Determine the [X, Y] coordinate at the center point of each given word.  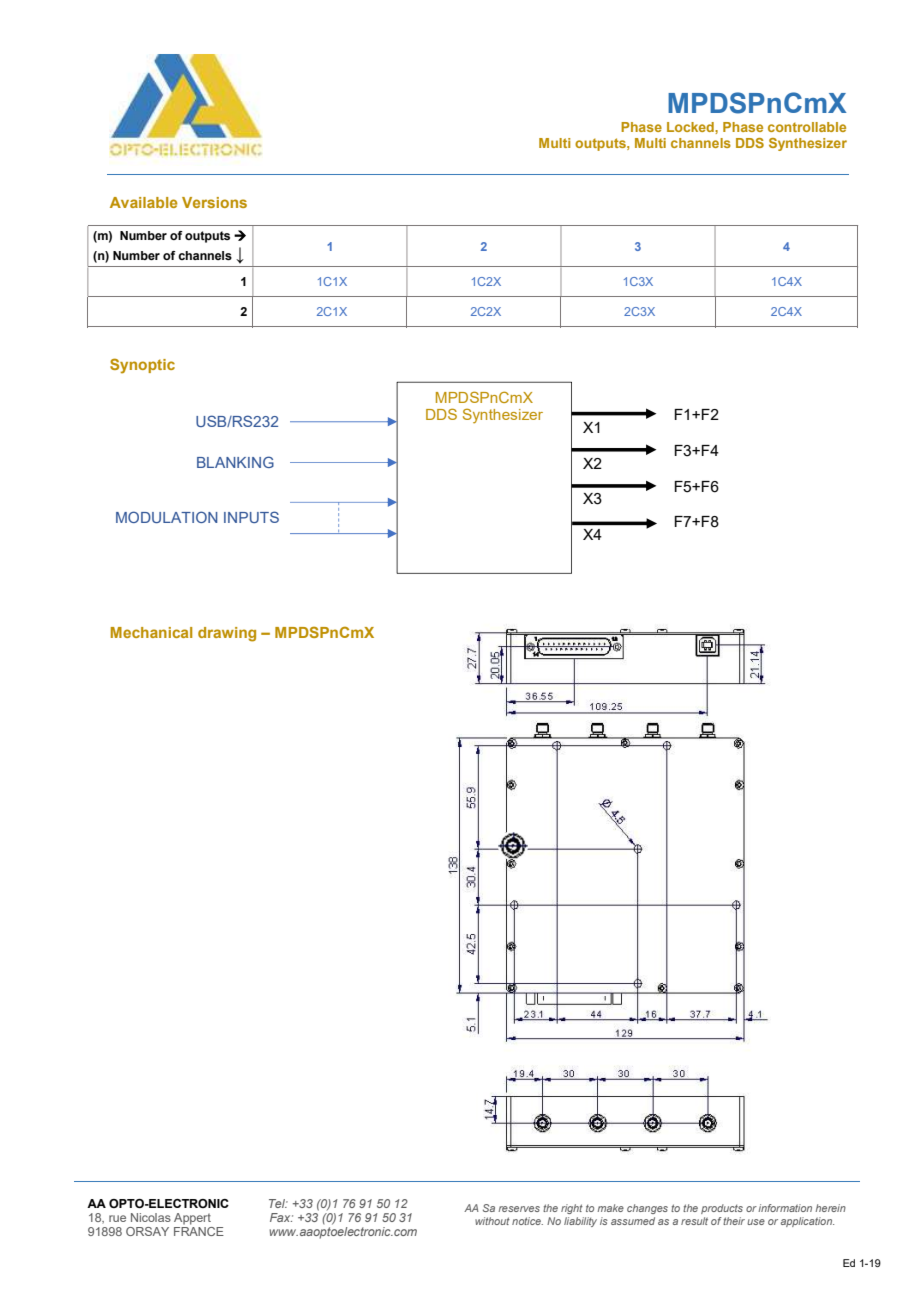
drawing [227, 634]
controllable [807, 127]
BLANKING [235, 462]
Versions [214, 202]
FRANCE [199, 1230]
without [492, 1221]
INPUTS [251, 517]
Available [143, 202]
